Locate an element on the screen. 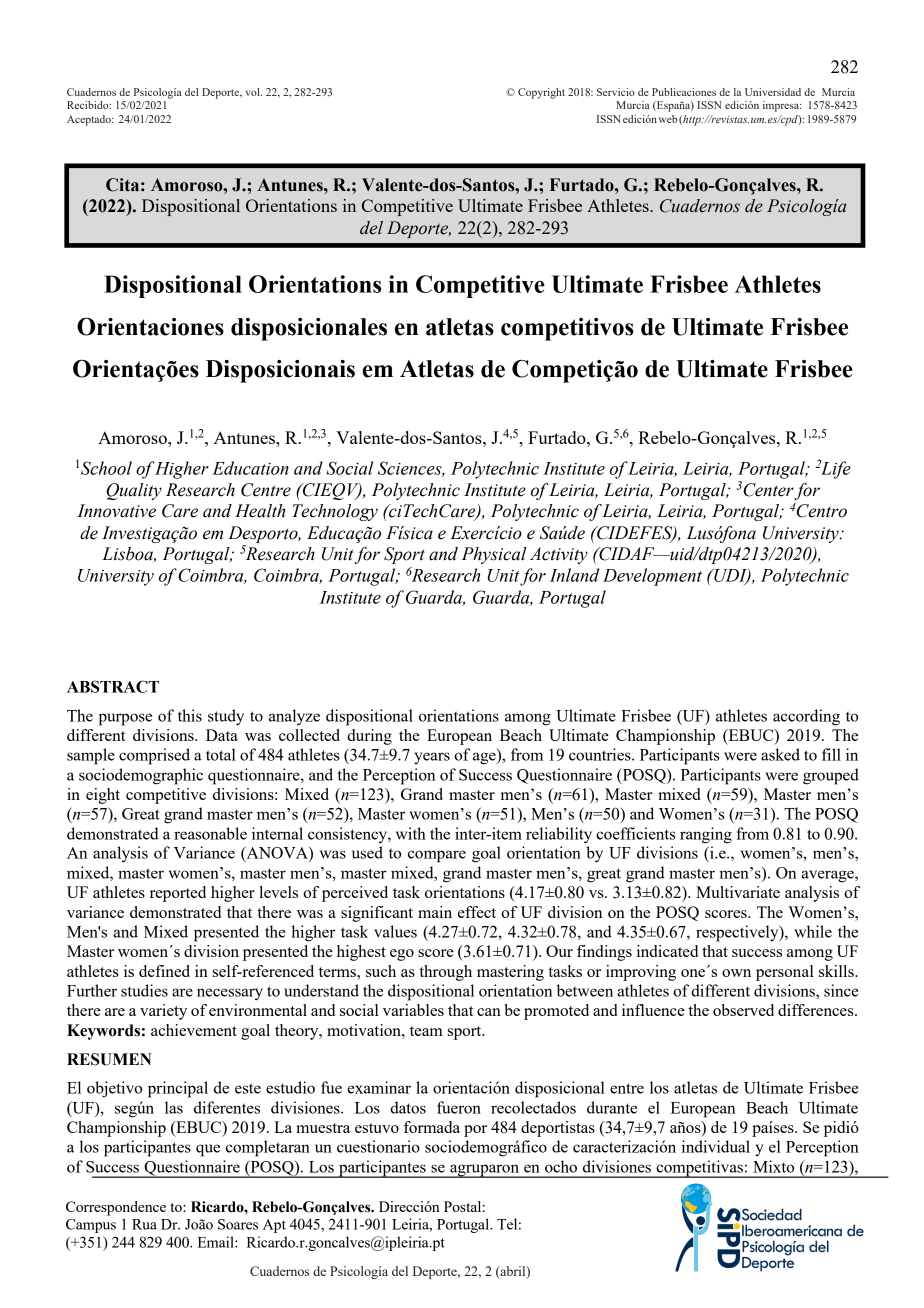 This screenshot has height=1308, width=924. Copyright is located at coordinates (541, 93).
